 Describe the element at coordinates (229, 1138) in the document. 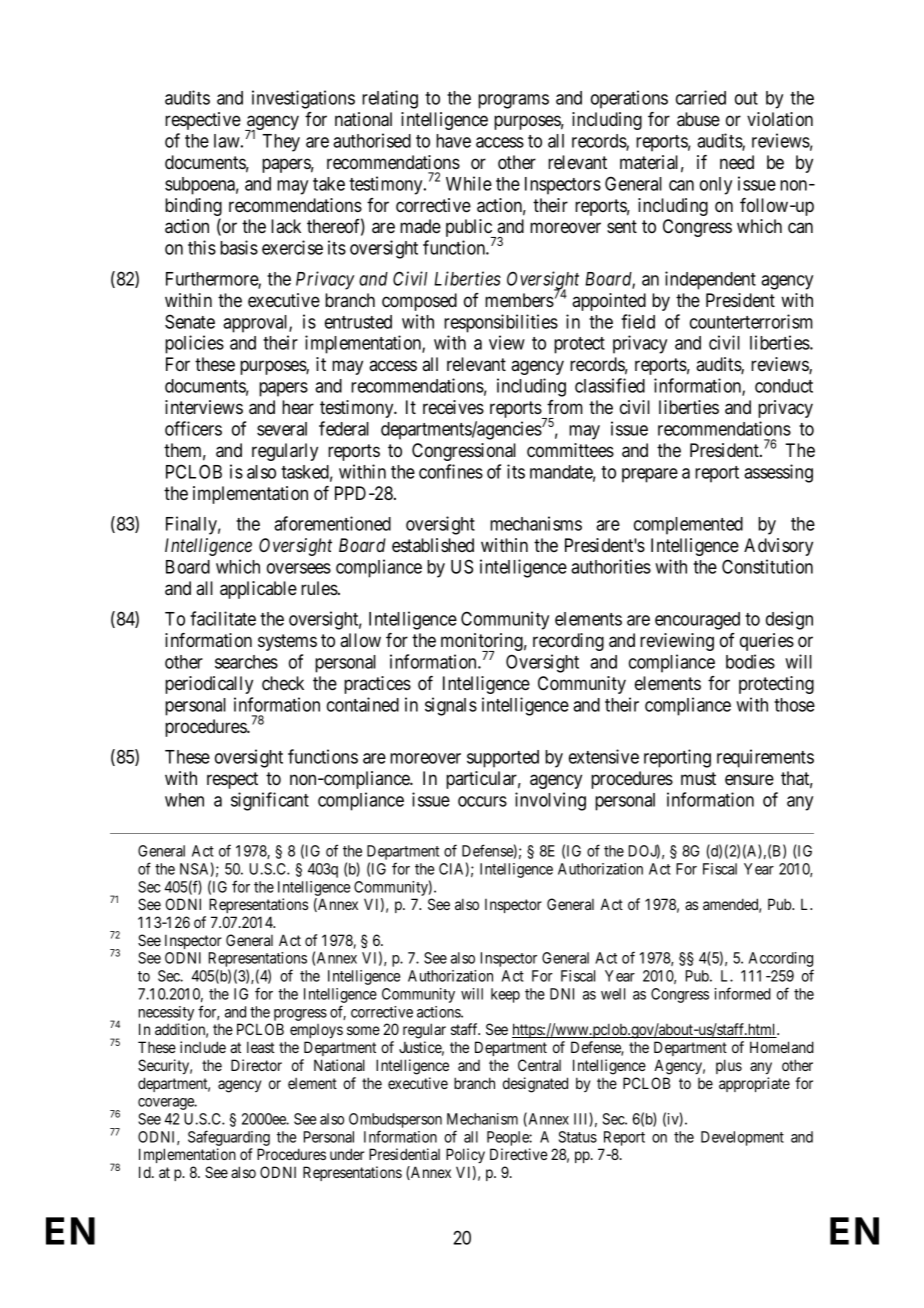

I see `Safeguarding` at that location.
